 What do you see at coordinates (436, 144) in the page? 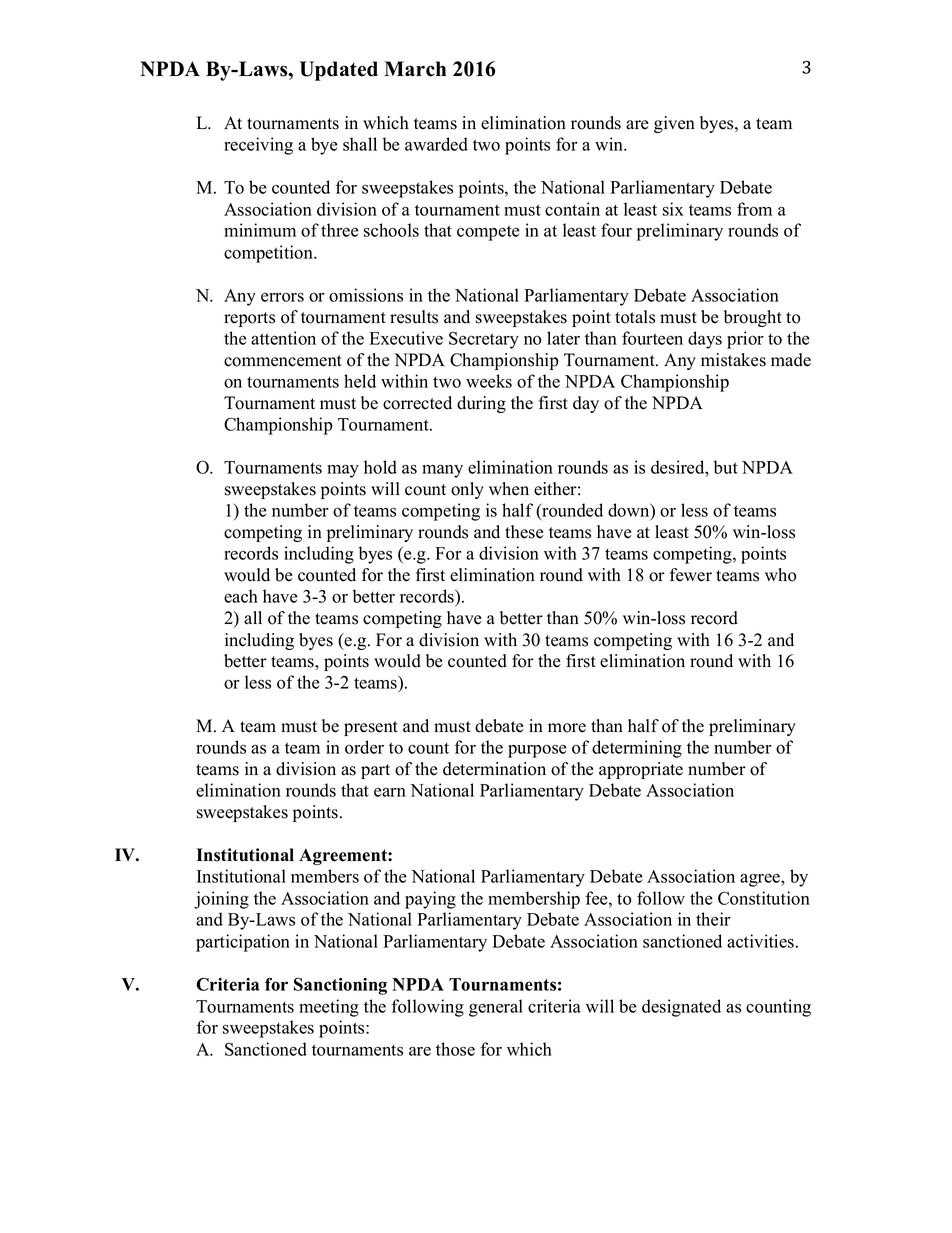
I see `awarded` at bounding box center [436, 144].
